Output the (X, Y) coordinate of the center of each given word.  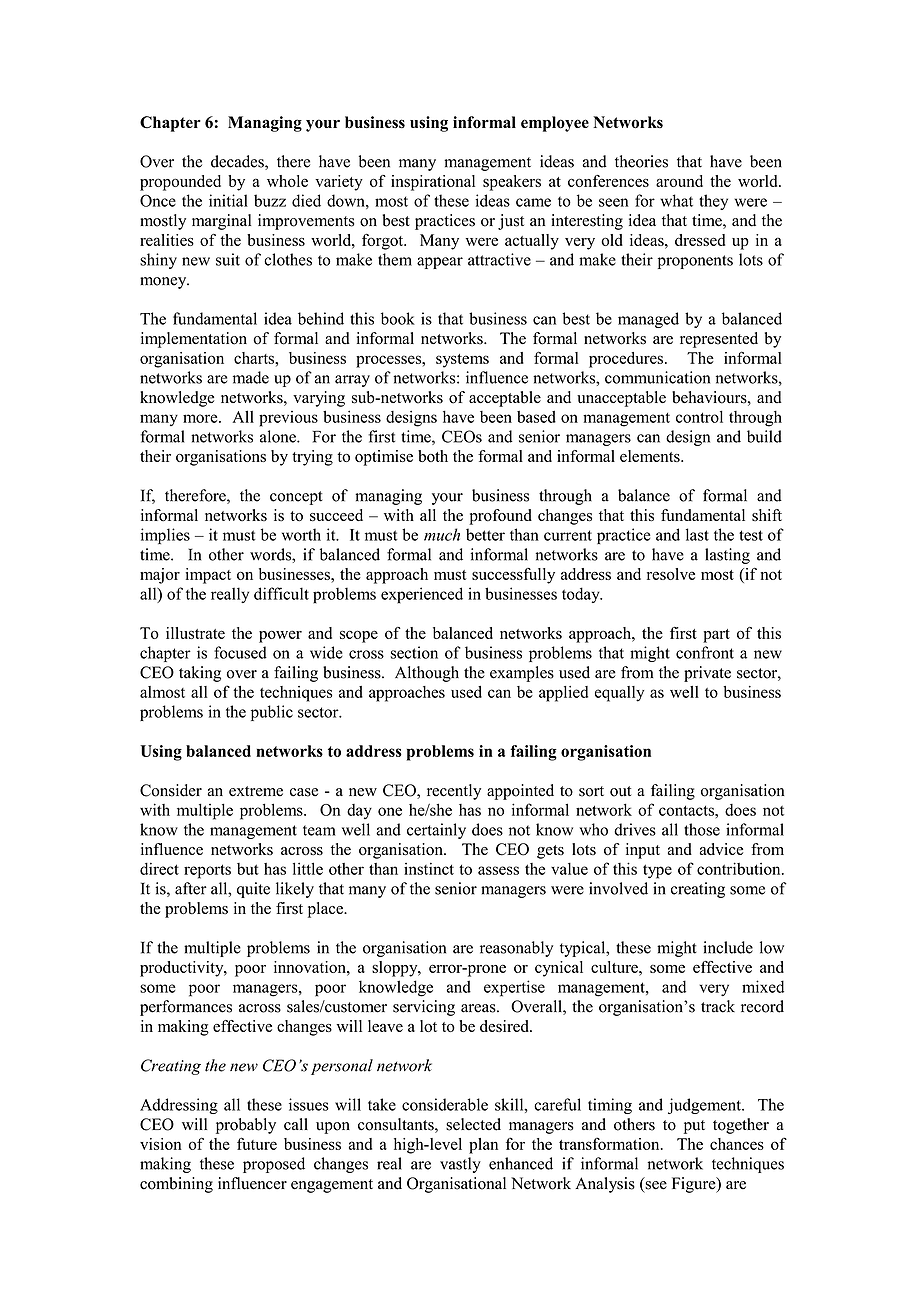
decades (238, 162)
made (251, 377)
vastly (460, 1165)
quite (253, 890)
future (257, 1143)
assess (498, 870)
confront (705, 652)
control (699, 416)
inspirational (433, 183)
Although (427, 674)
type (657, 871)
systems (462, 361)
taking (200, 674)
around (679, 181)
